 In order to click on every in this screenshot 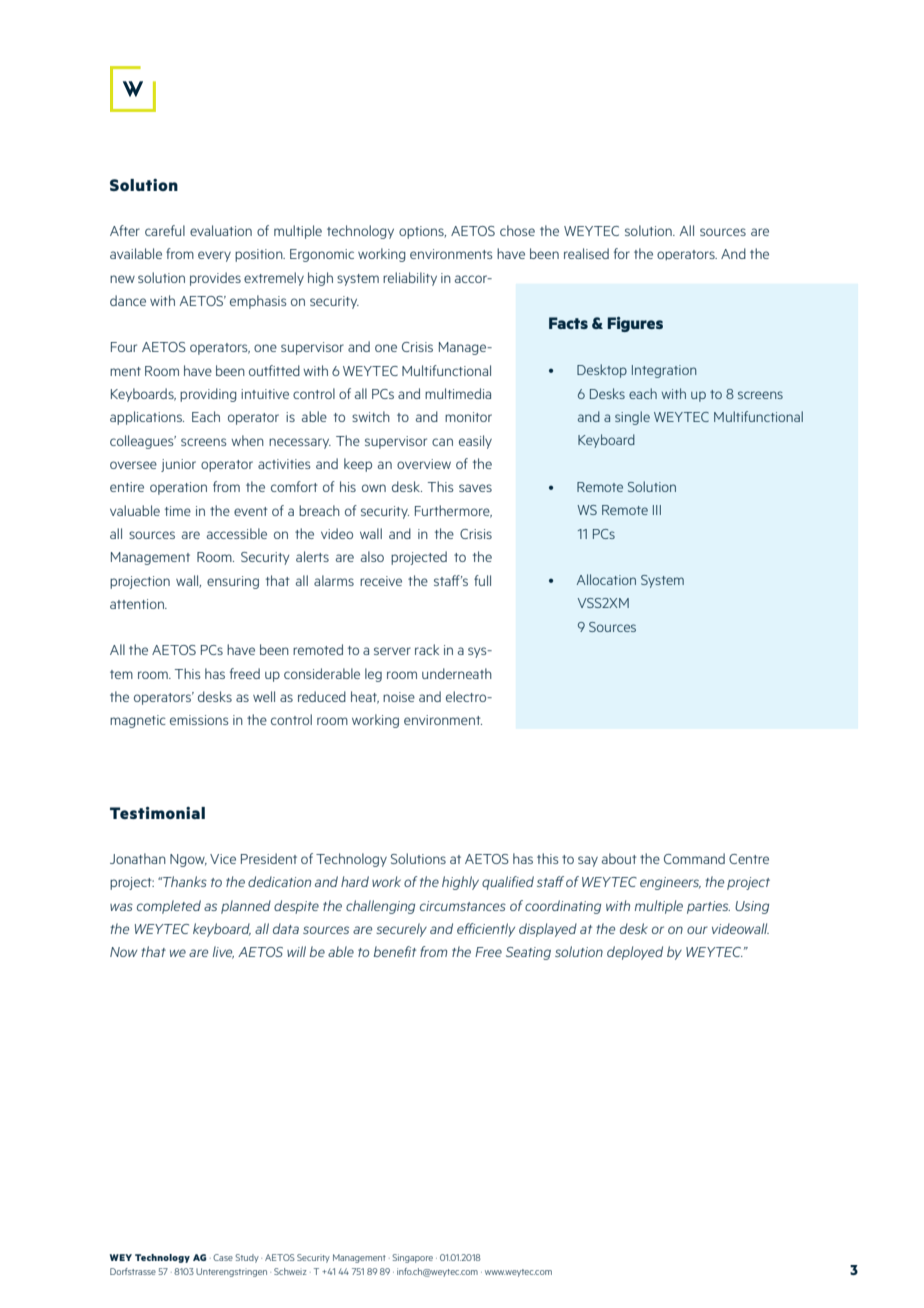, I will do `click(214, 256)`.
